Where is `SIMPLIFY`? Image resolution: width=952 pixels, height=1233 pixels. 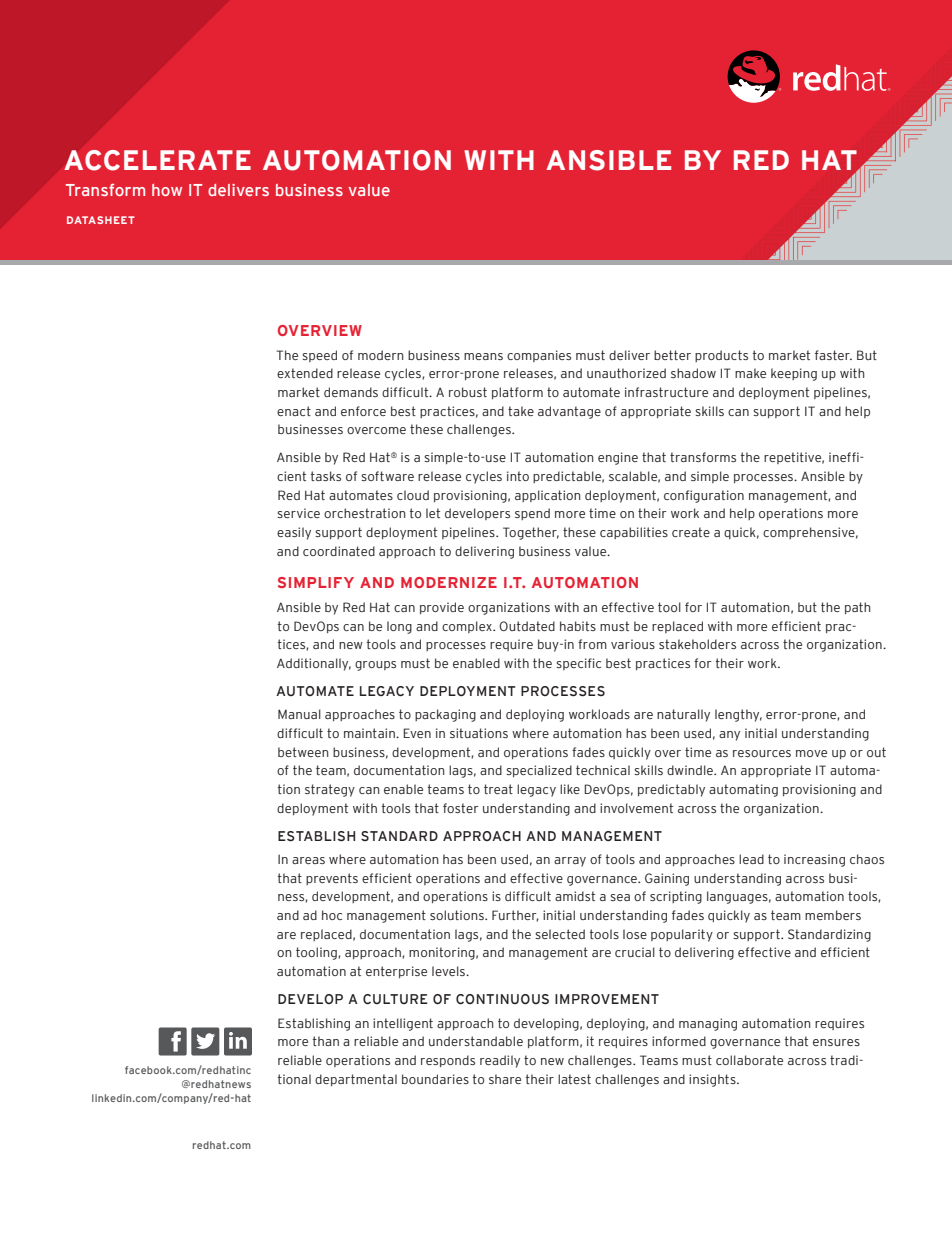
SIMPLIFY is located at coordinates (316, 582).
